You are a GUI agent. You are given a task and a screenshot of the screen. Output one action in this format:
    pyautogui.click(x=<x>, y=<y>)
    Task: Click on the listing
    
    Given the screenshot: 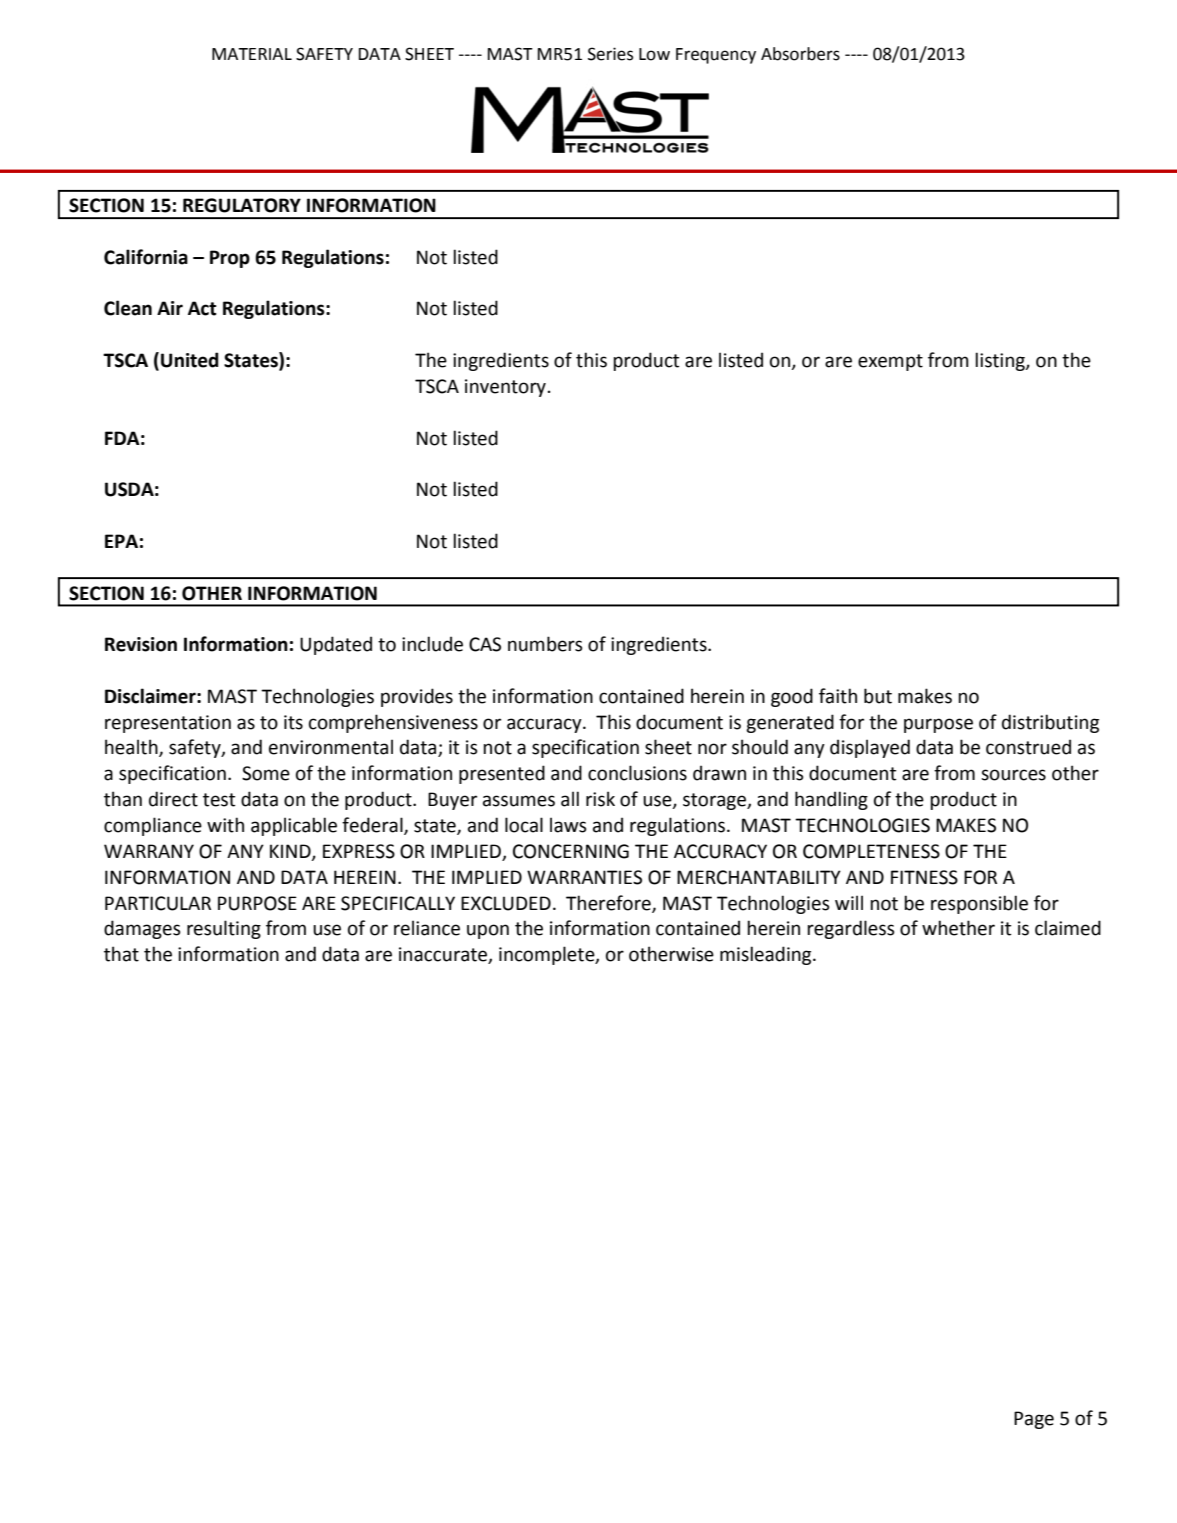 What is the action you would take?
    pyautogui.click(x=1001, y=361)
